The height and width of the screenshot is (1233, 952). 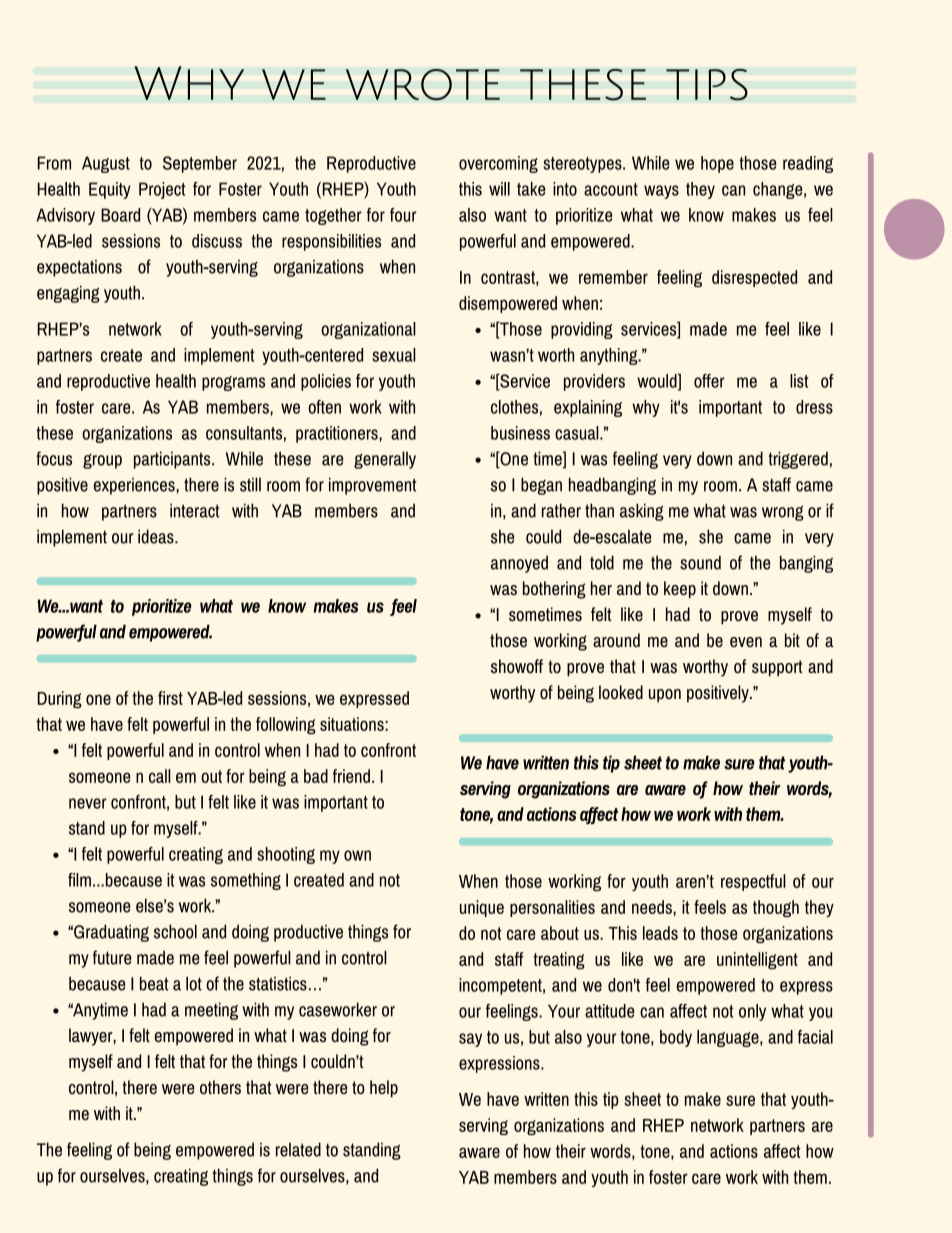 What do you see at coordinates (384, 1089) in the screenshot?
I see `help` at bounding box center [384, 1089].
